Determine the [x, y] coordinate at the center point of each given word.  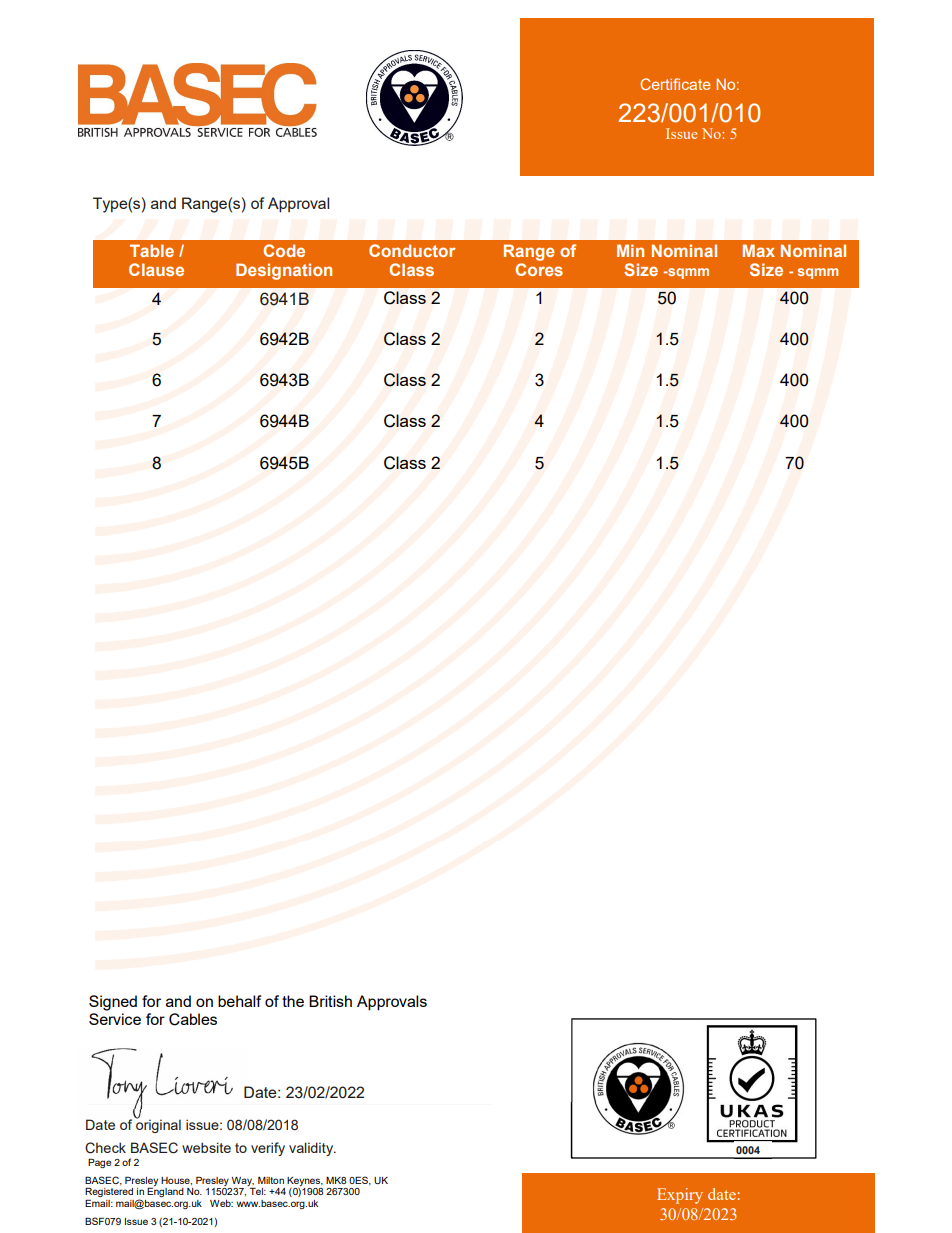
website [206, 1147]
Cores [539, 269]
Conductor [412, 250]
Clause [156, 269]
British [330, 1001]
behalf [239, 1001]
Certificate [675, 84]
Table [152, 250]
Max [759, 250]
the [293, 1001]
